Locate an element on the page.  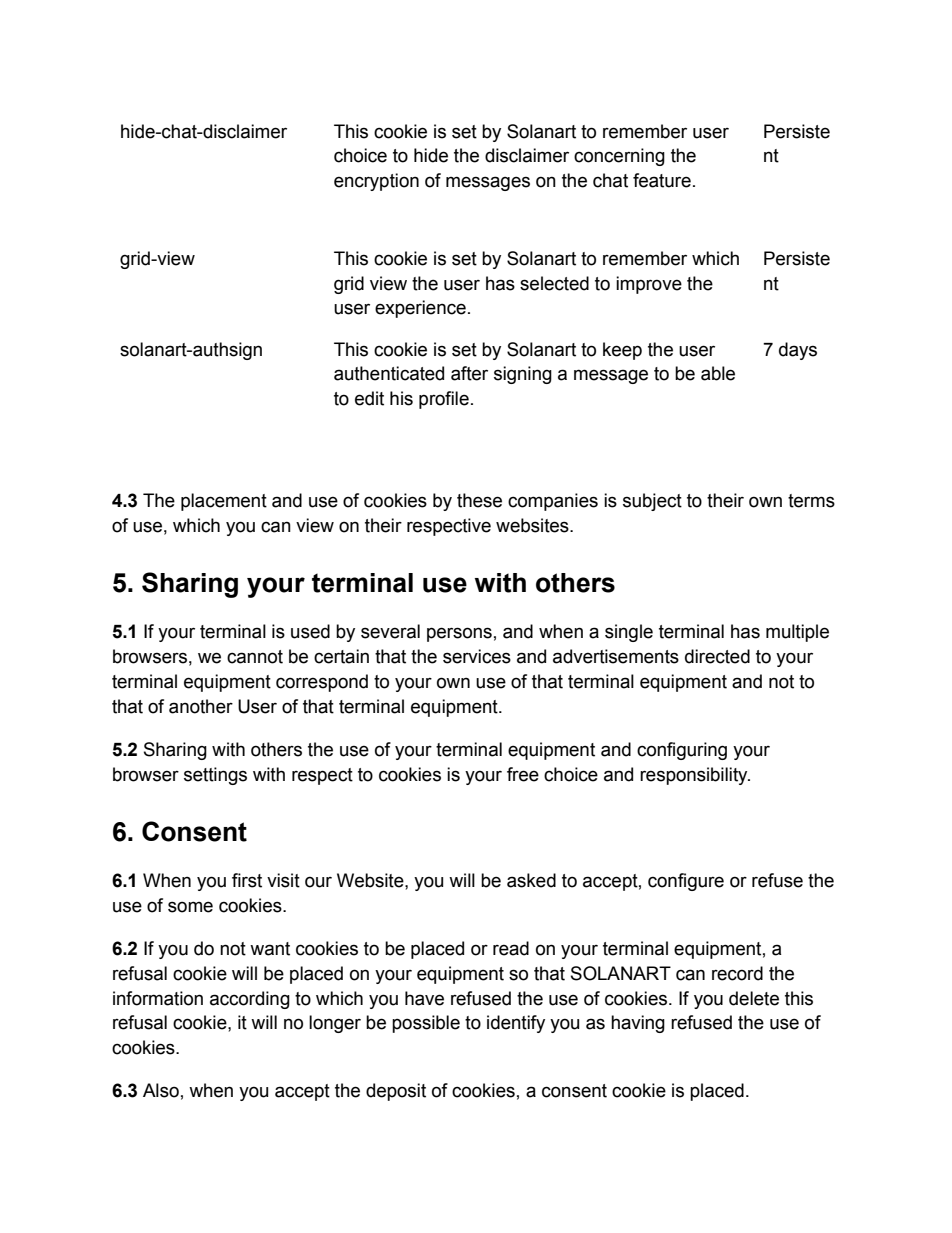
edit is located at coordinates (369, 398).
